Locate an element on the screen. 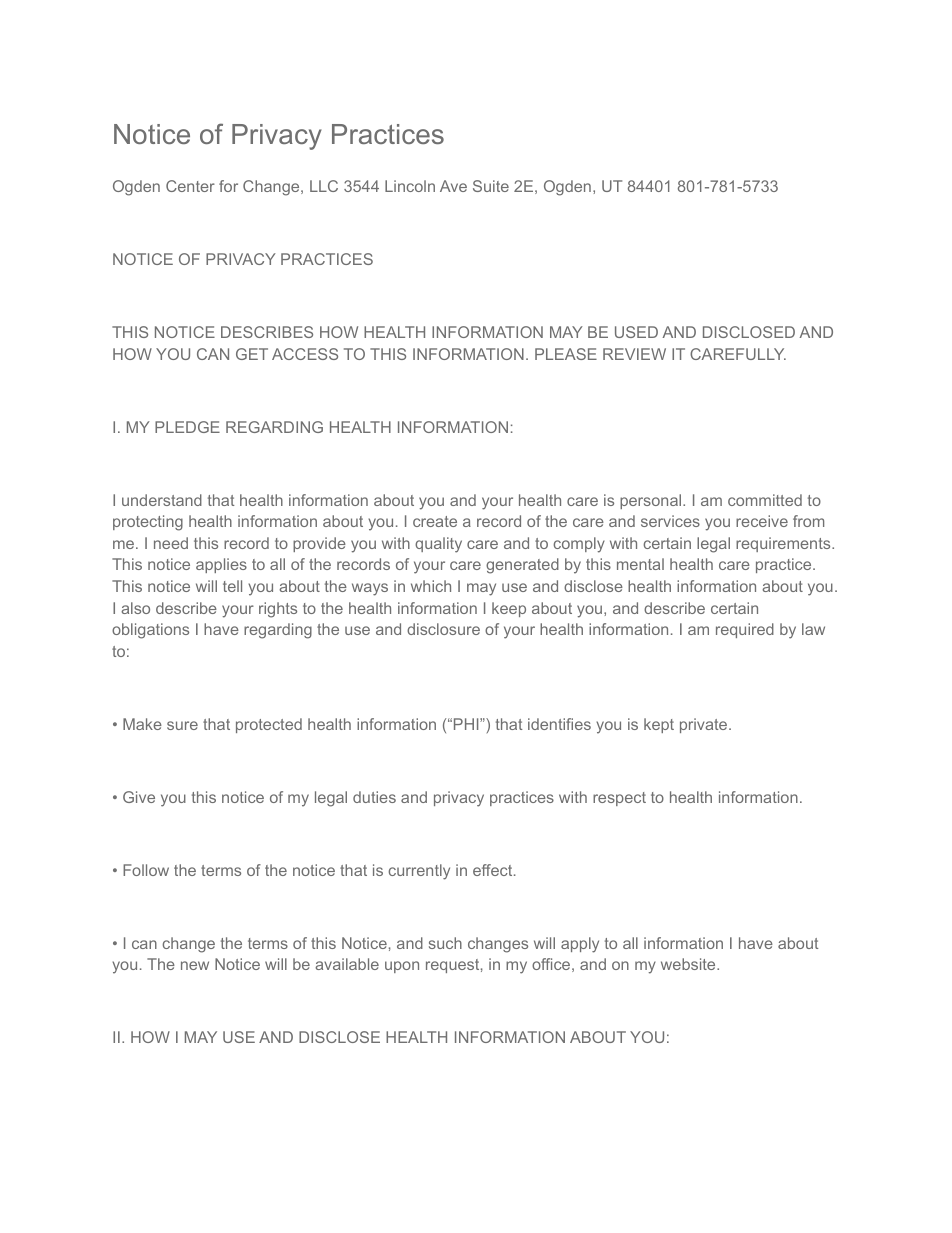 The height and width of the screenshot is (1233, 952). identifies is located at coordinates (559, 724).
